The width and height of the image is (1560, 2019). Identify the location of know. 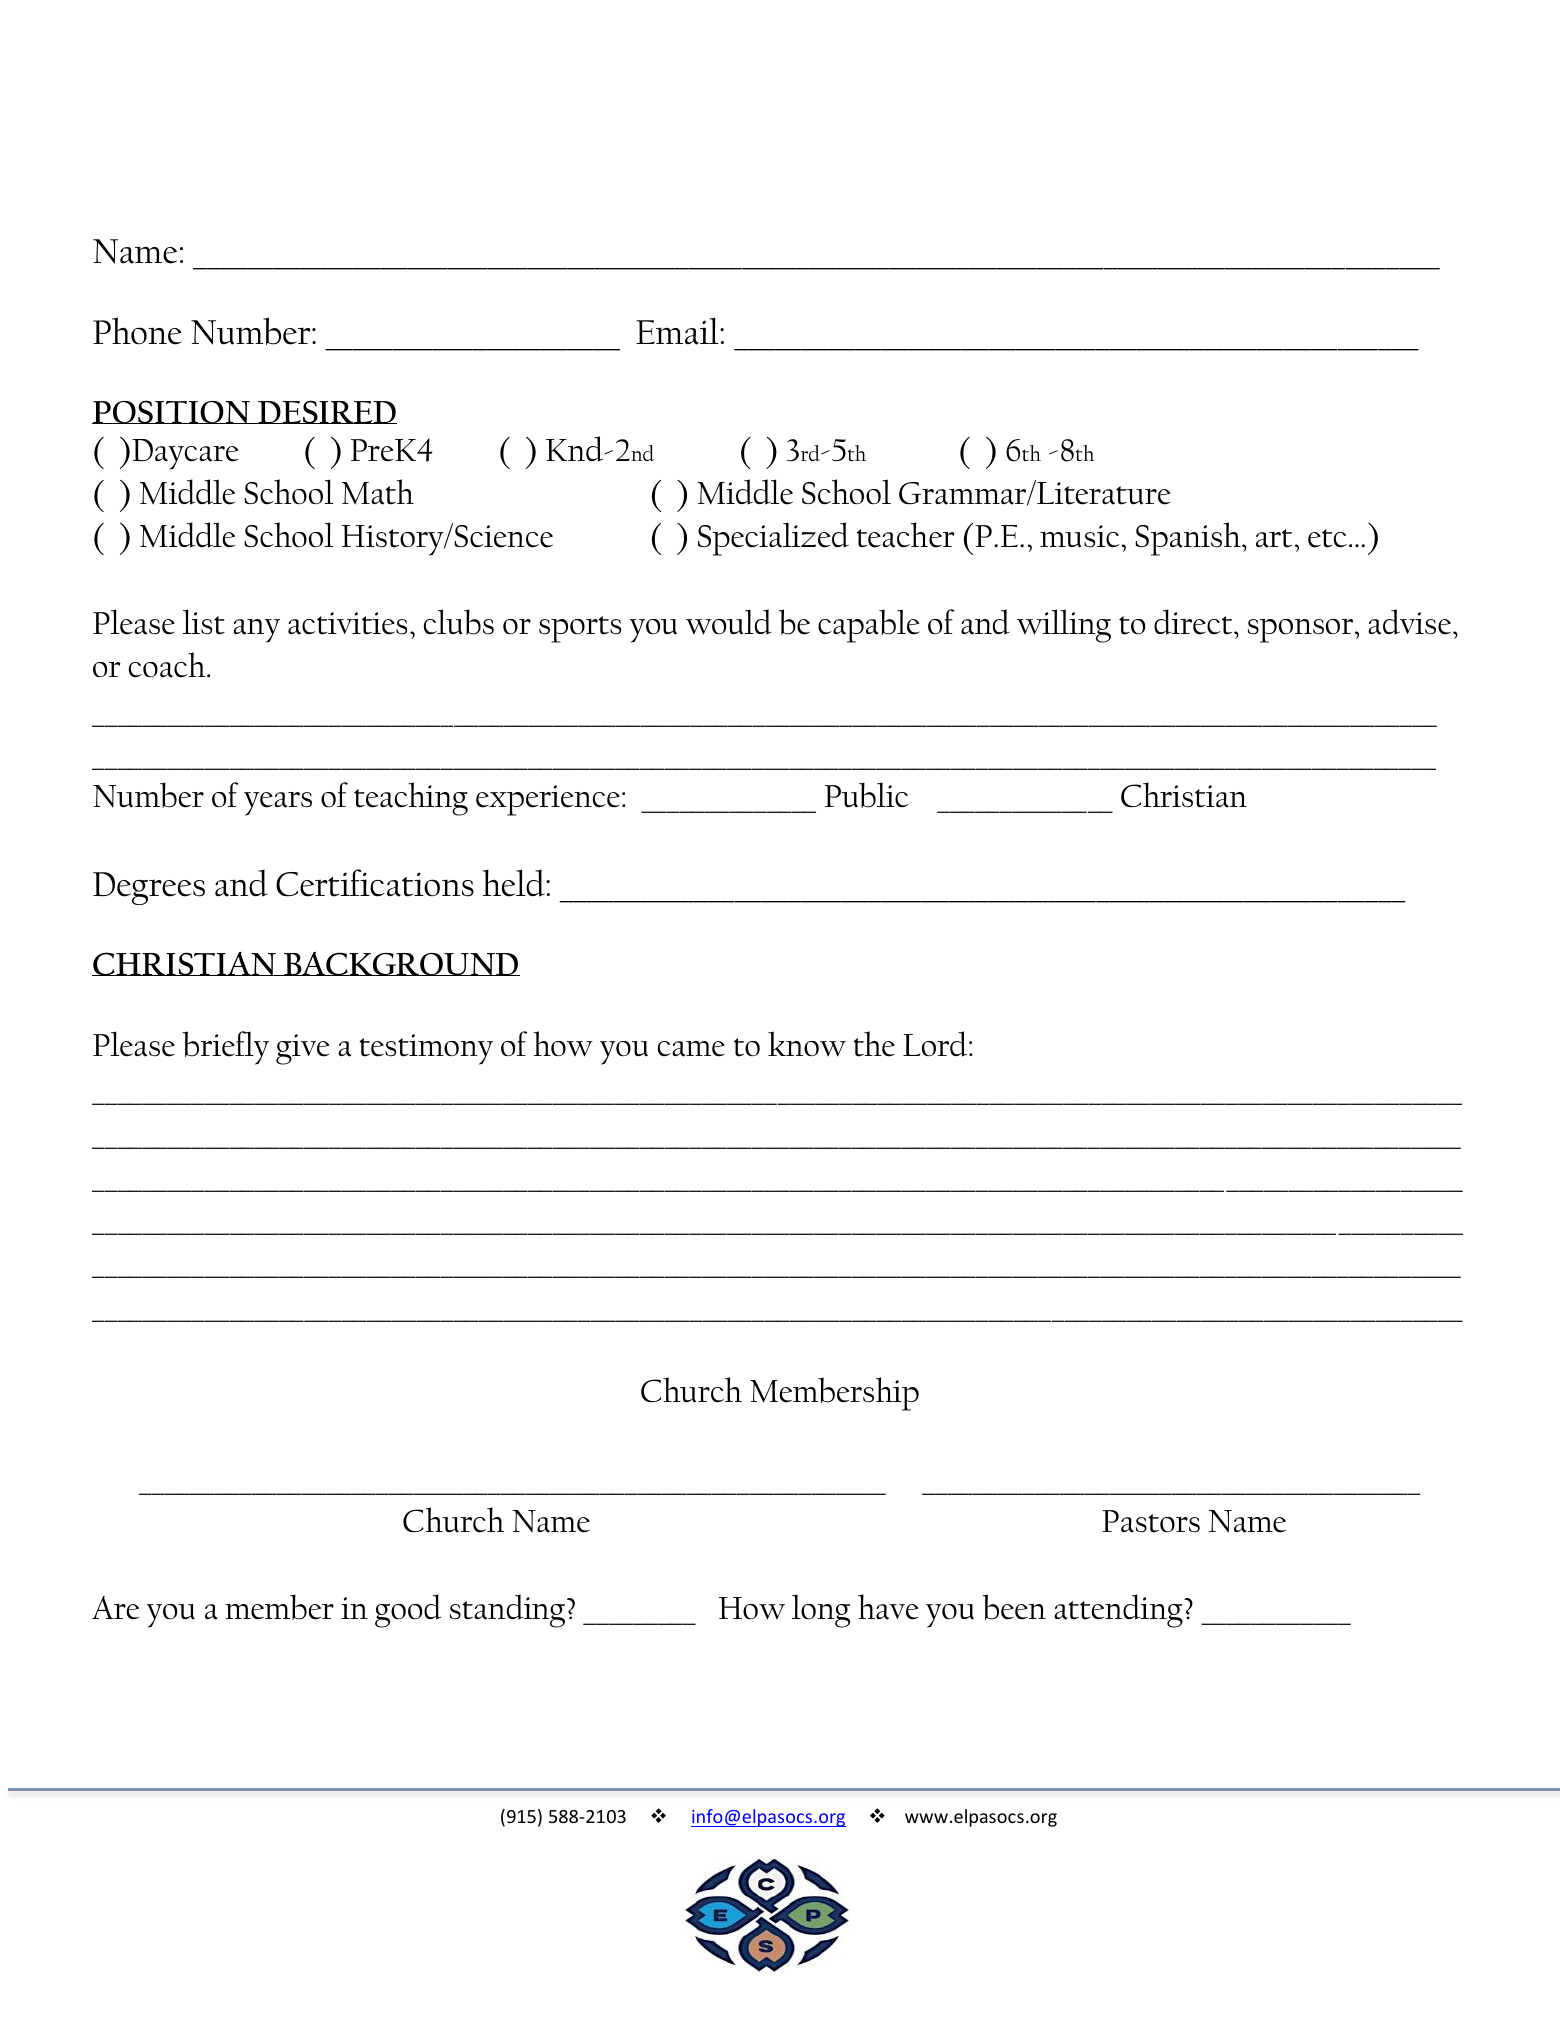
(807, 1044).
